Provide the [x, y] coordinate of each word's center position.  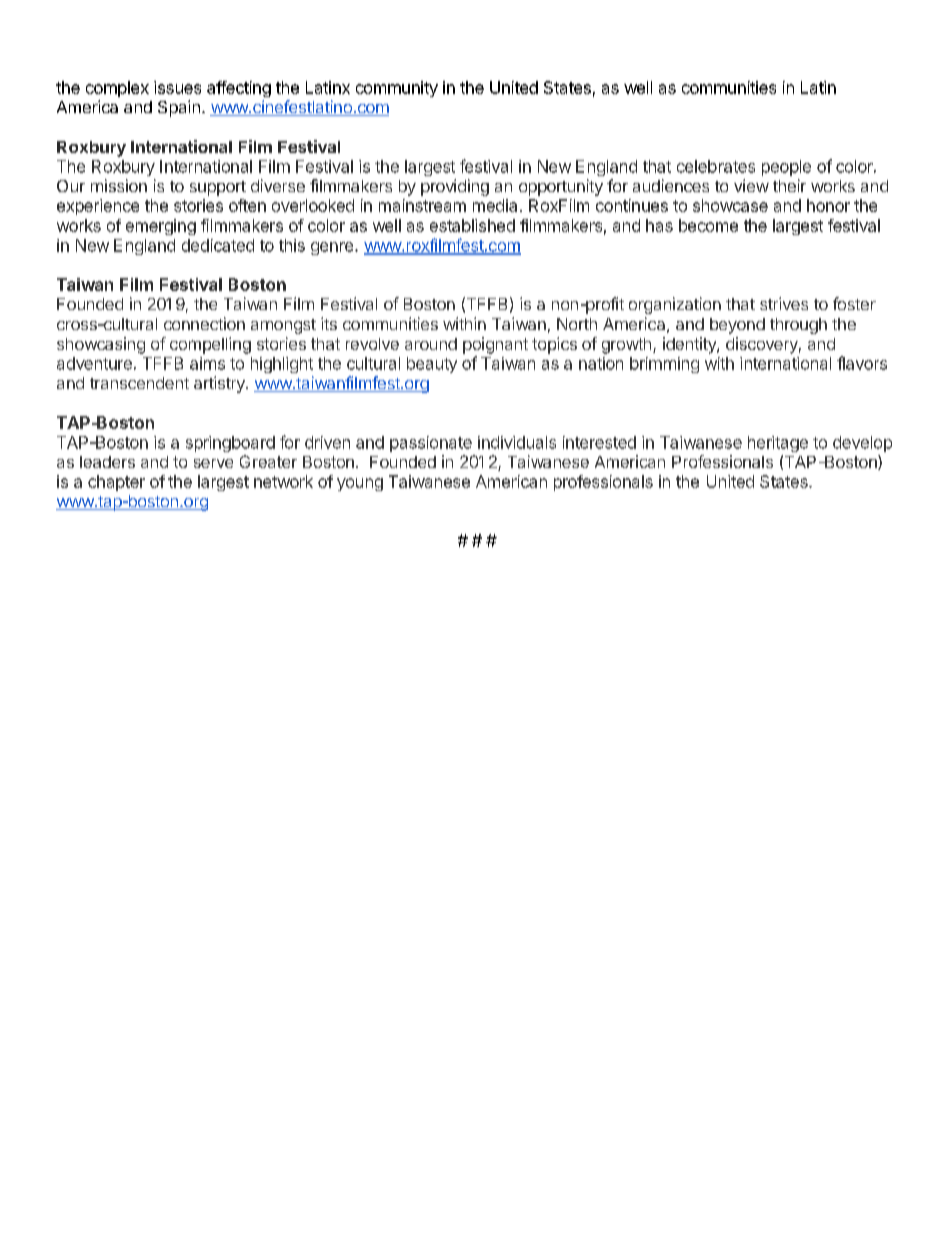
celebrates [716, 166]
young [360, 484]
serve [213, 463]
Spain [179, 108]
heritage [778, 444]
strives [784, 303]
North [577, 324]
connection [204, 323]
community [397, 89]
